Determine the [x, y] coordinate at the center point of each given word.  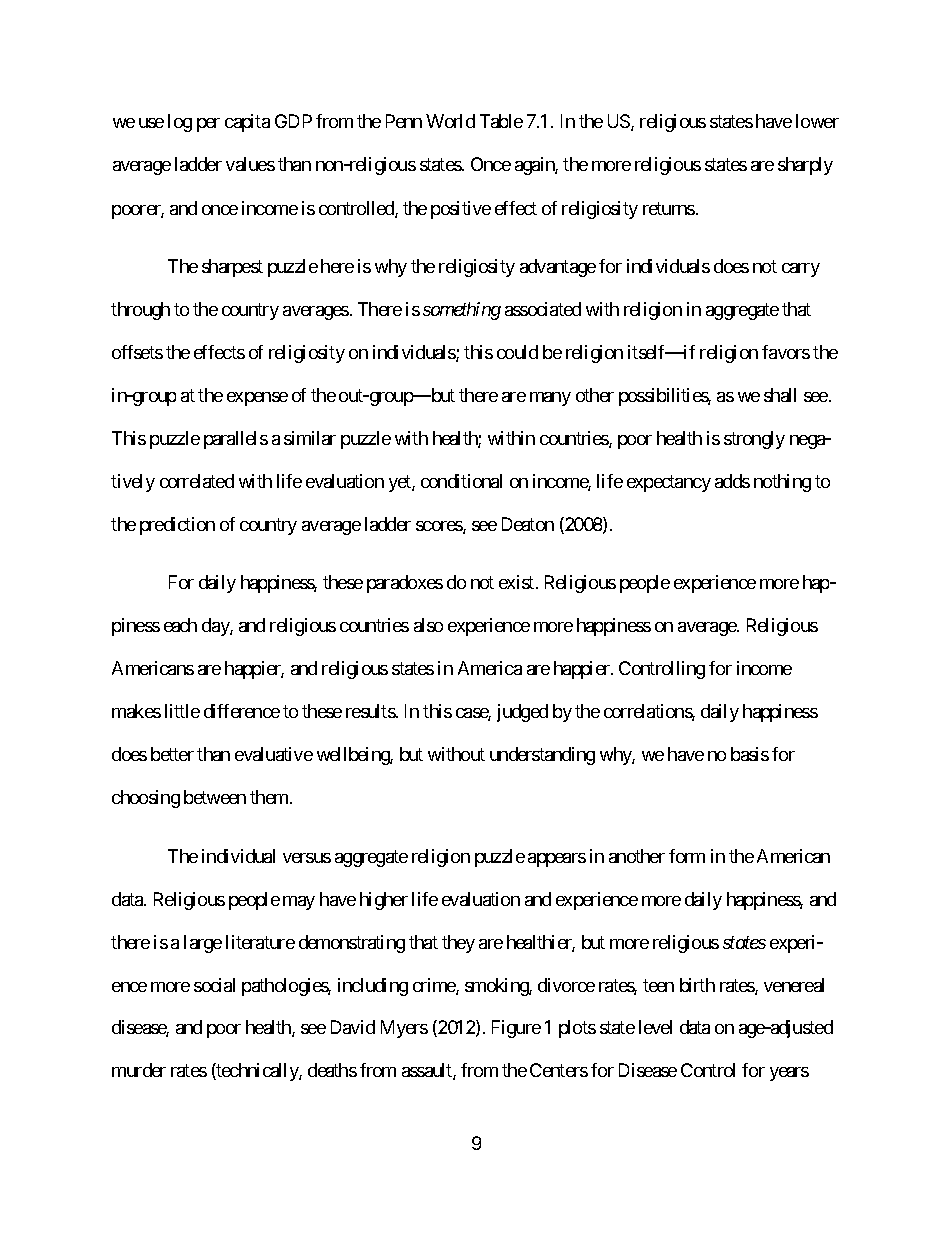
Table [501, 121]
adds [732, 481]
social [214, 985]
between [215, 797]
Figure [516, 1029]
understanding [542, 756]
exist [518, 582]
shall [780, 395]
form [687, 856]
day [216, 627]
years [789, 1074]
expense [257, 399]
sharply [805, 166]
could [517, 352]
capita [247, 123]
